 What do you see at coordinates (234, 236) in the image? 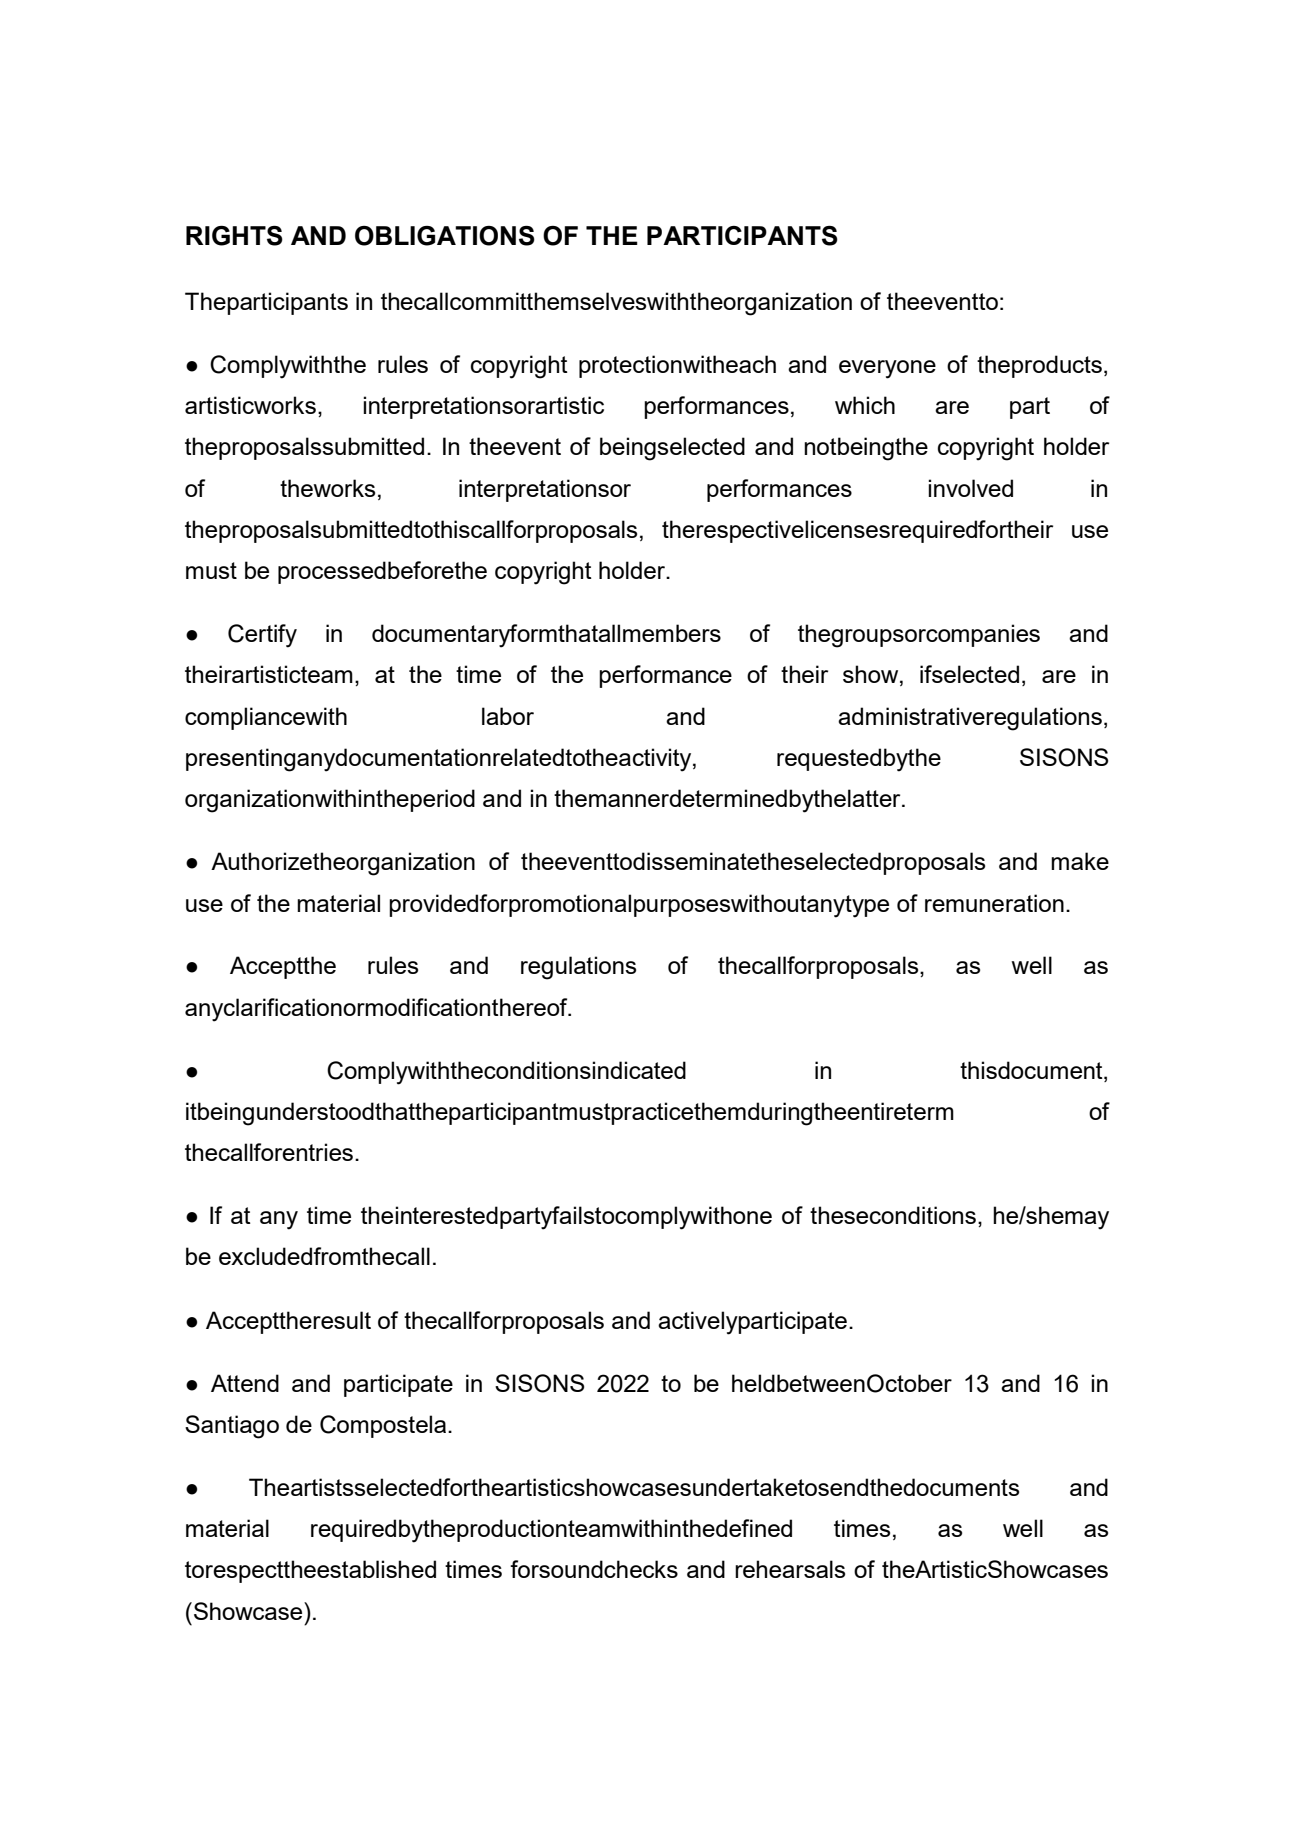
I see `RIGHTS` at bounding box center [234, 236].
